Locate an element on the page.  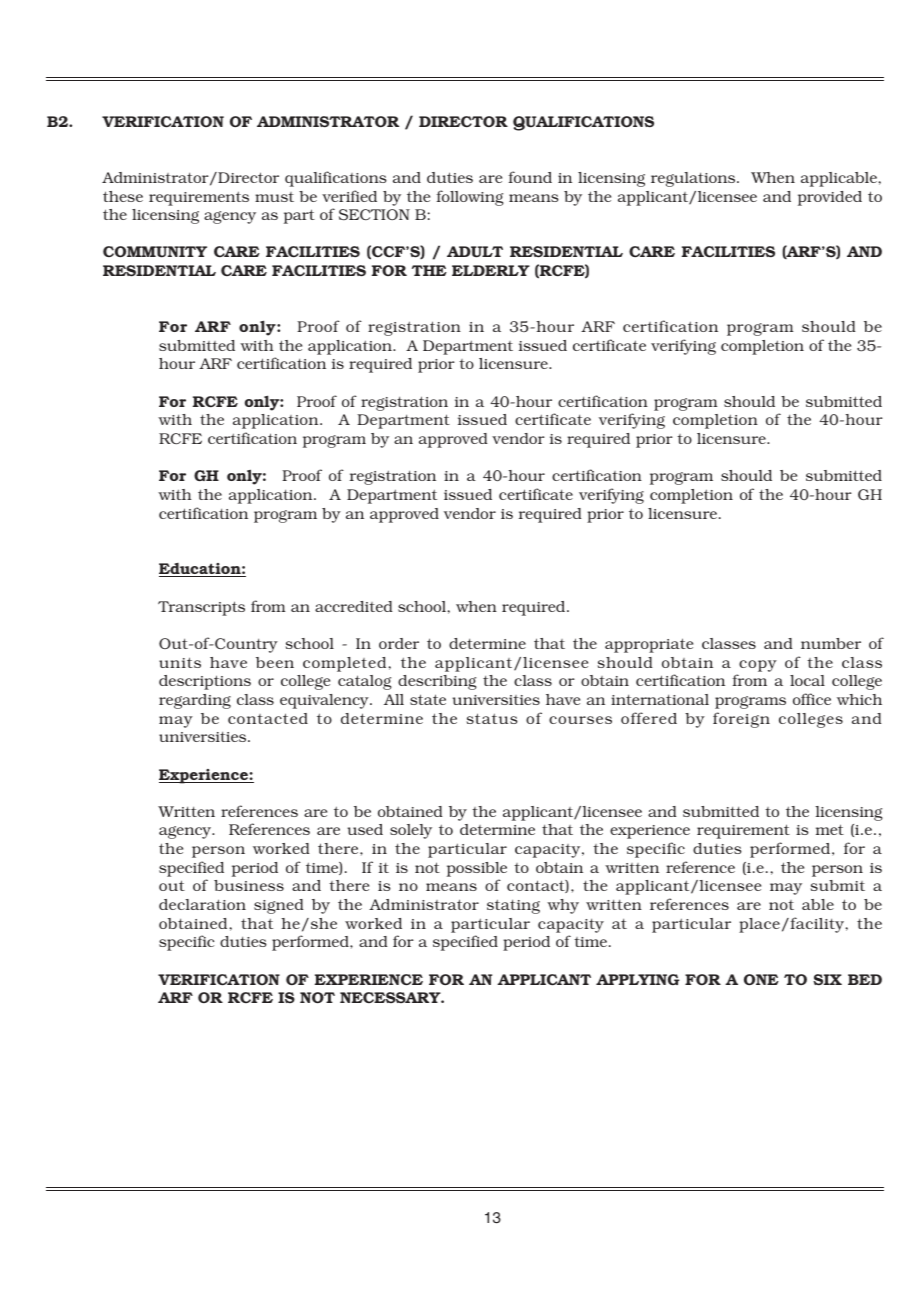
provided is located at coordinates (830, 198).
